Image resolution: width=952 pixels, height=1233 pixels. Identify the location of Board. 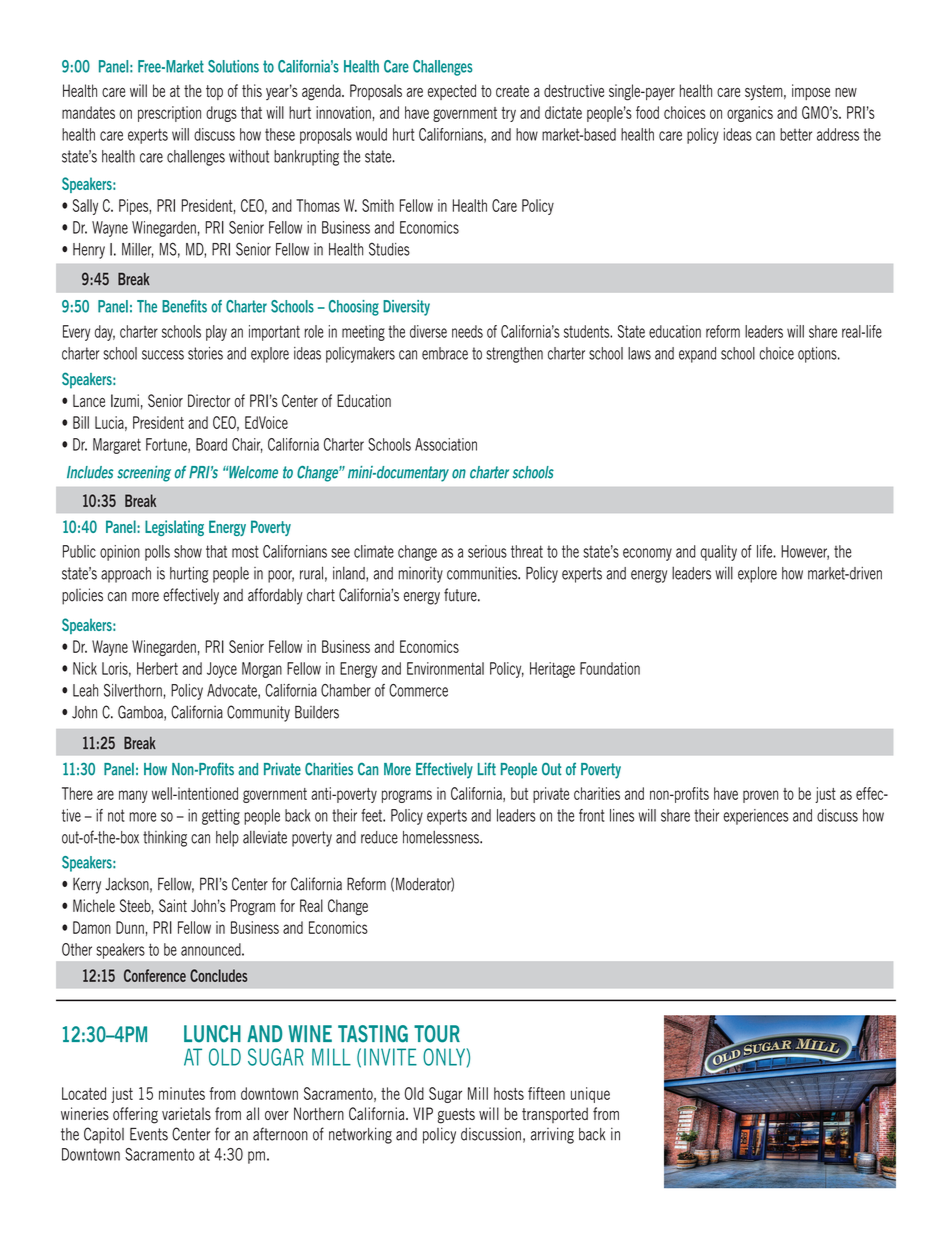
(211, 444).
